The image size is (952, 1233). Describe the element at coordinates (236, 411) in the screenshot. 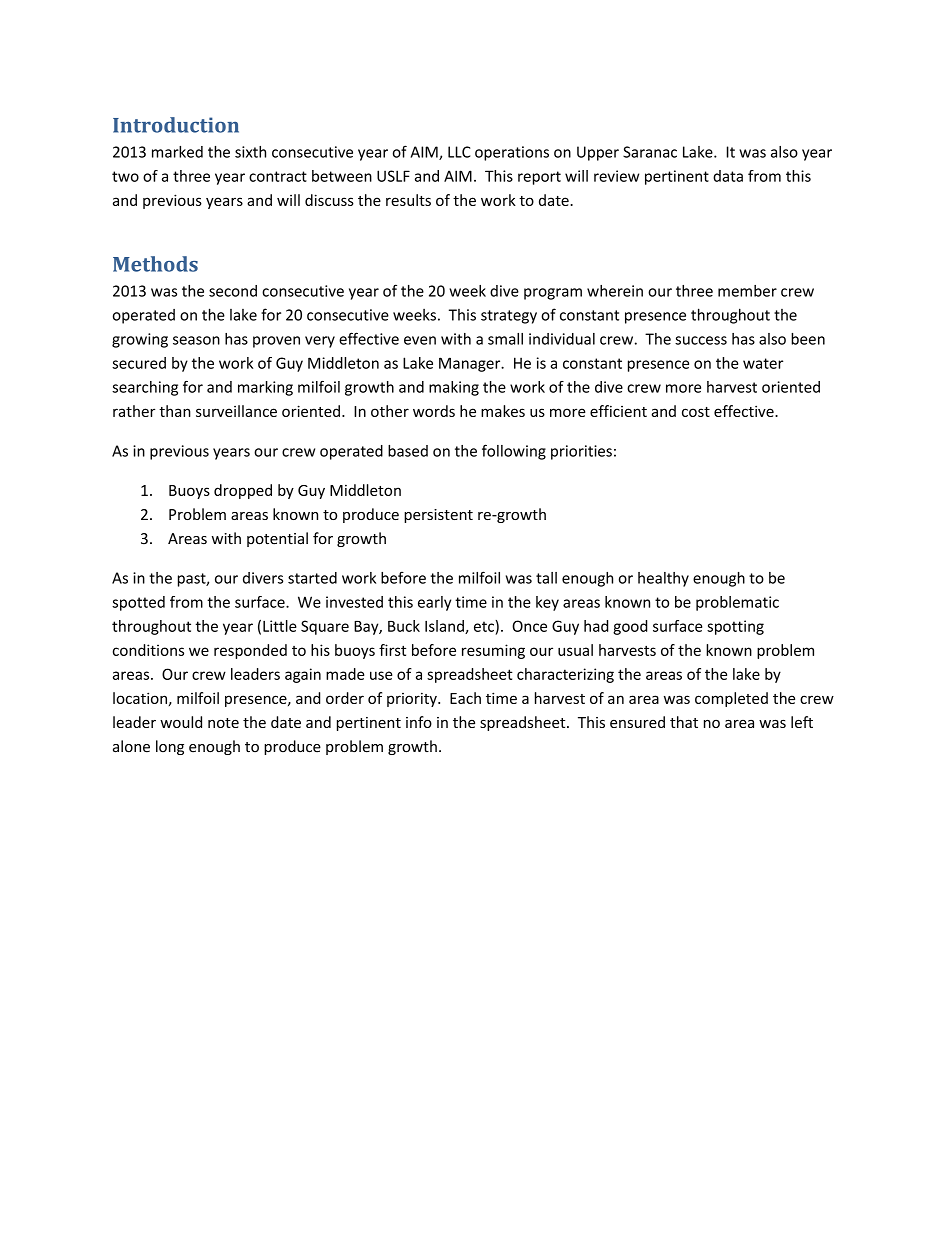

I see `surveillance` at that location.
